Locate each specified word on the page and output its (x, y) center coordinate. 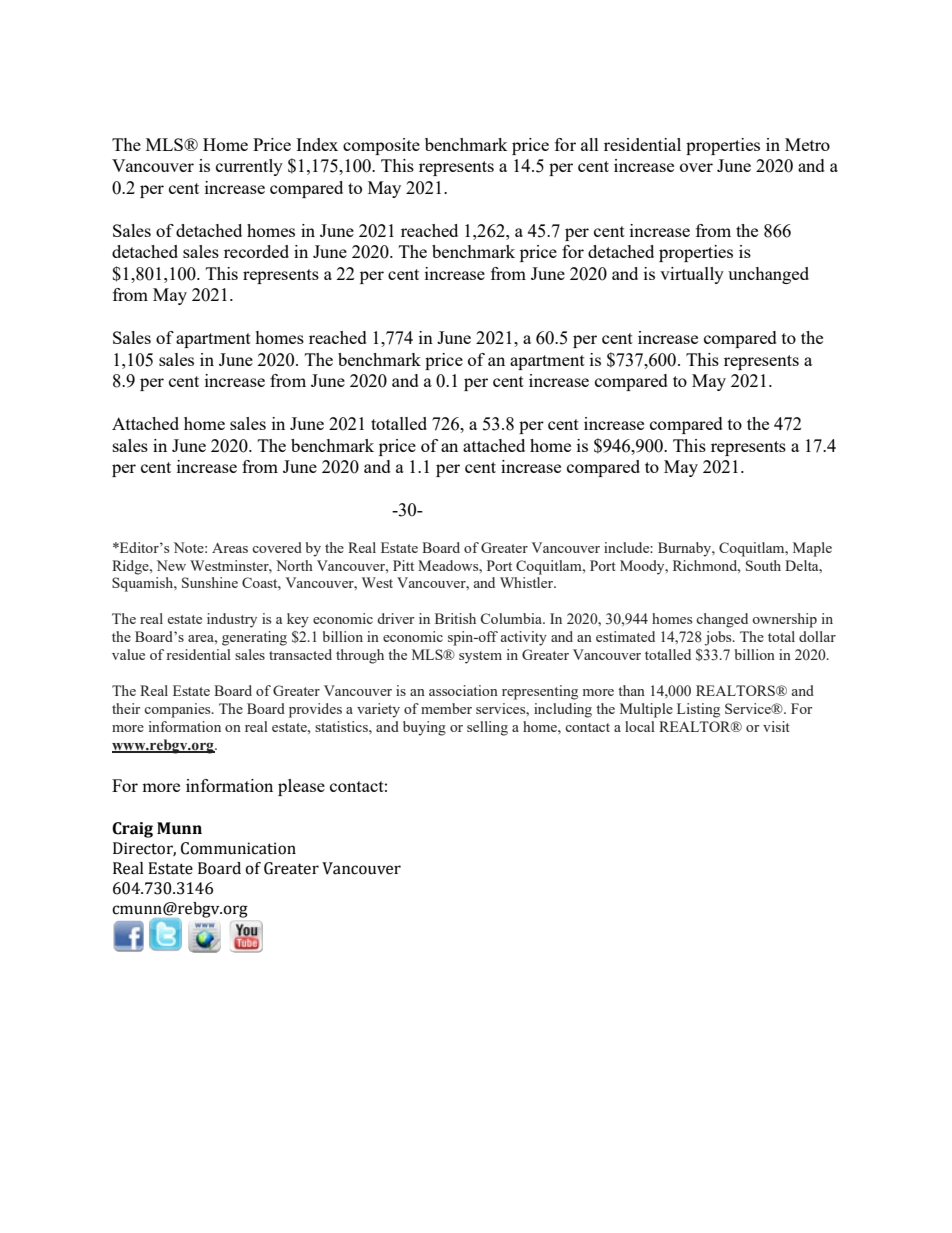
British (455, 618)
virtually (692, 275)
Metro (807, 144)
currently (249, 167)
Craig (132, 830)
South (763, 565)
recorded (256, 251)
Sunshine (210, 582)
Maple (812, 549)
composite (381, 146)
